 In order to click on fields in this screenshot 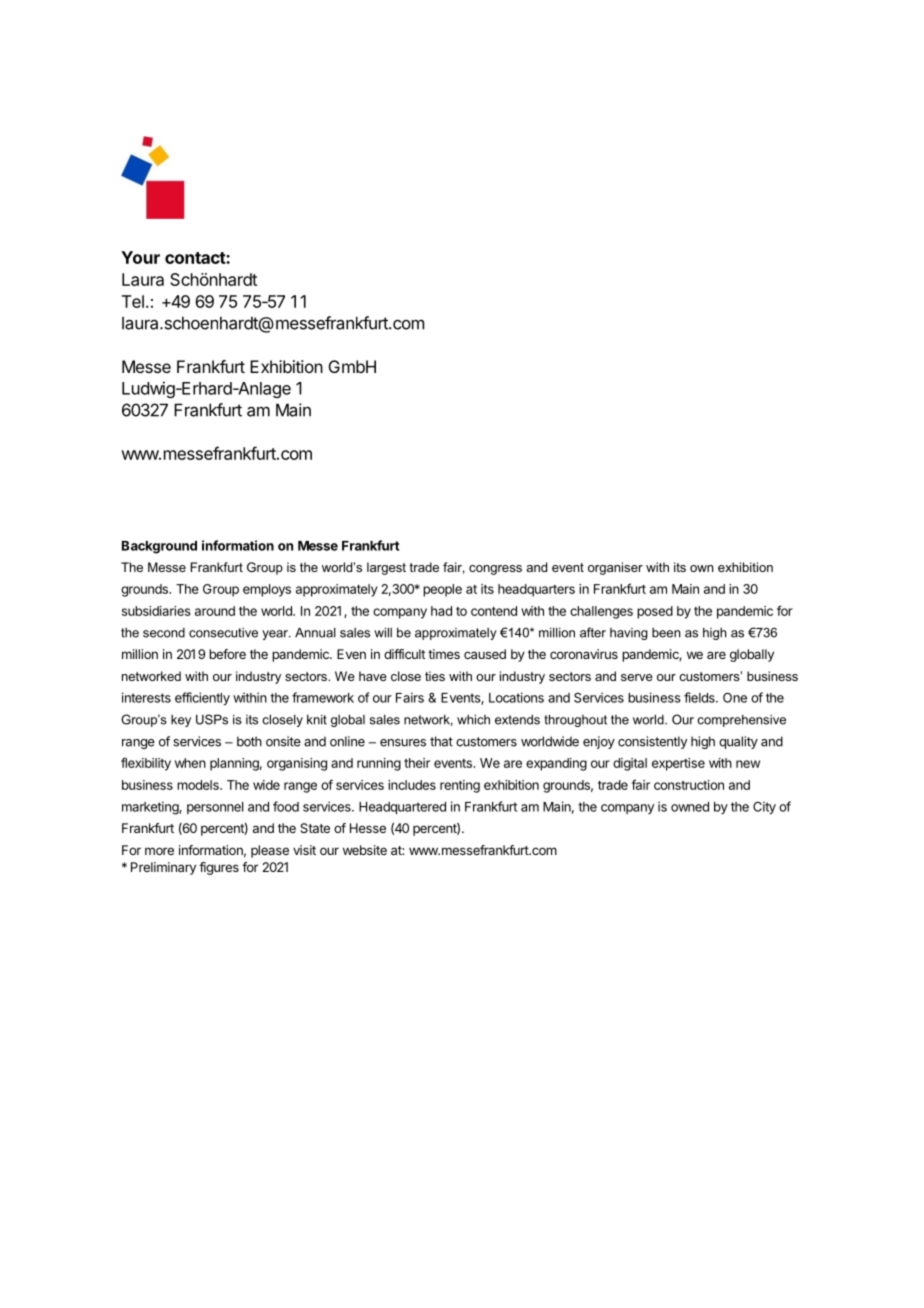, I will do `click(700, 697)`.
